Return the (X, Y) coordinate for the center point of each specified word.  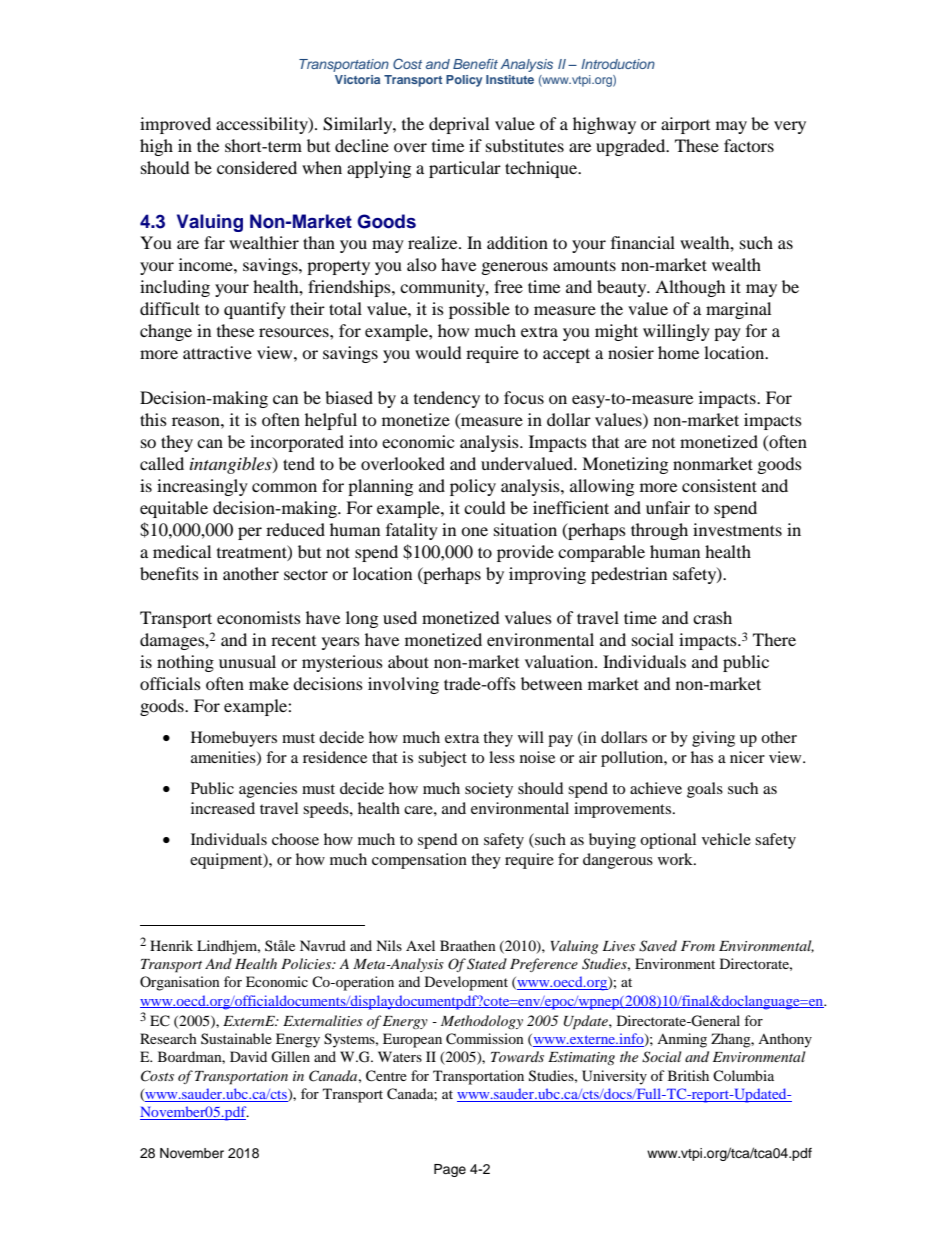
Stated (487, 964)
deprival (459, 125)
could (485, 507)
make (269, 683)
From (698, 946)
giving (713, 739)
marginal (738, 310)
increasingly (202, 487)
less (502, 757)
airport (685, 125)
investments (737, 529)
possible (479, 310)
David (248, 1056)
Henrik (171, 945)
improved (175, 125)
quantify (255, 310)
